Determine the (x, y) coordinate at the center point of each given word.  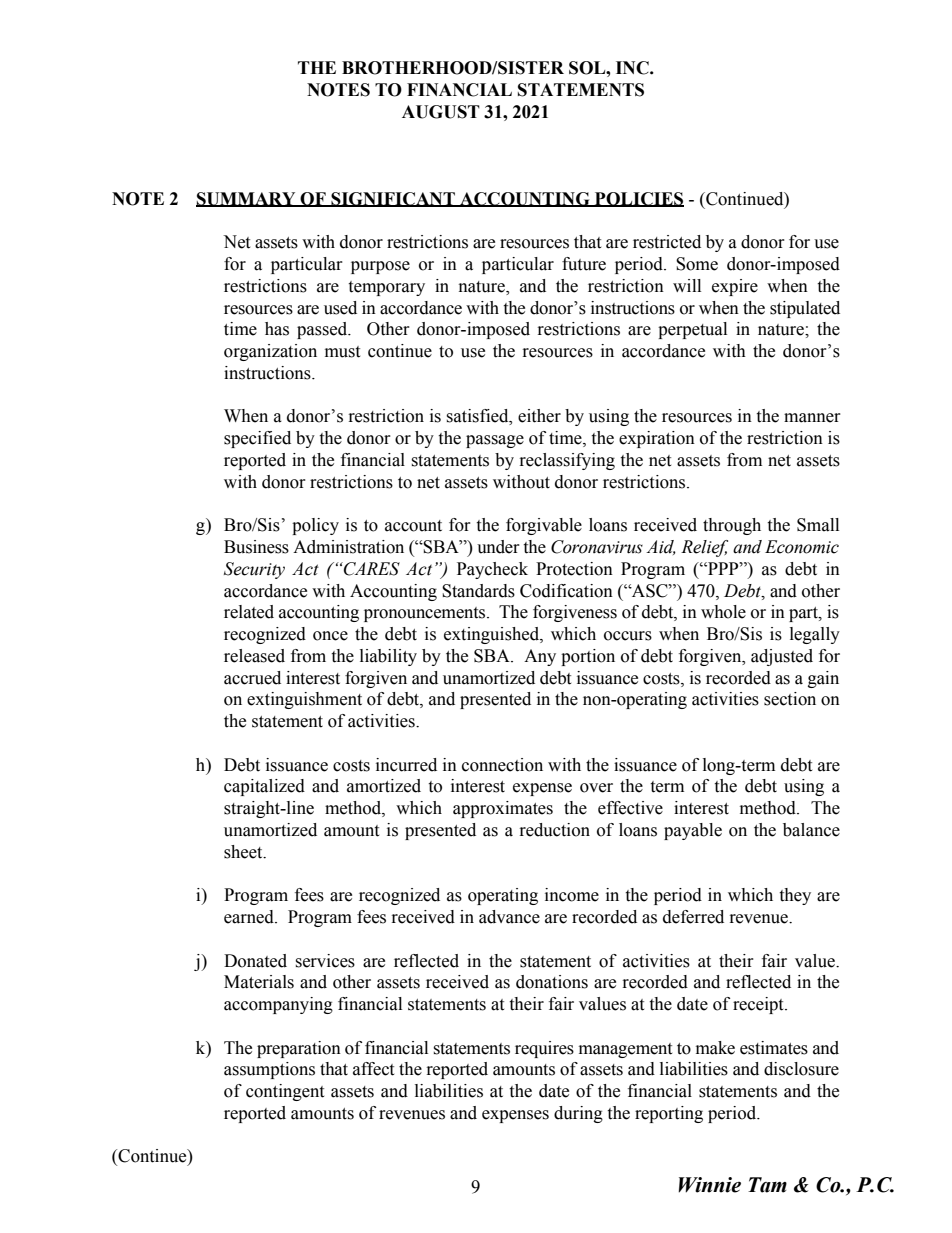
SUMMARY (247, 199)
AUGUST (441, 112)
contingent (285, 1092)
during (578, 1114)
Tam (767, 1185)
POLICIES (638, 199)
